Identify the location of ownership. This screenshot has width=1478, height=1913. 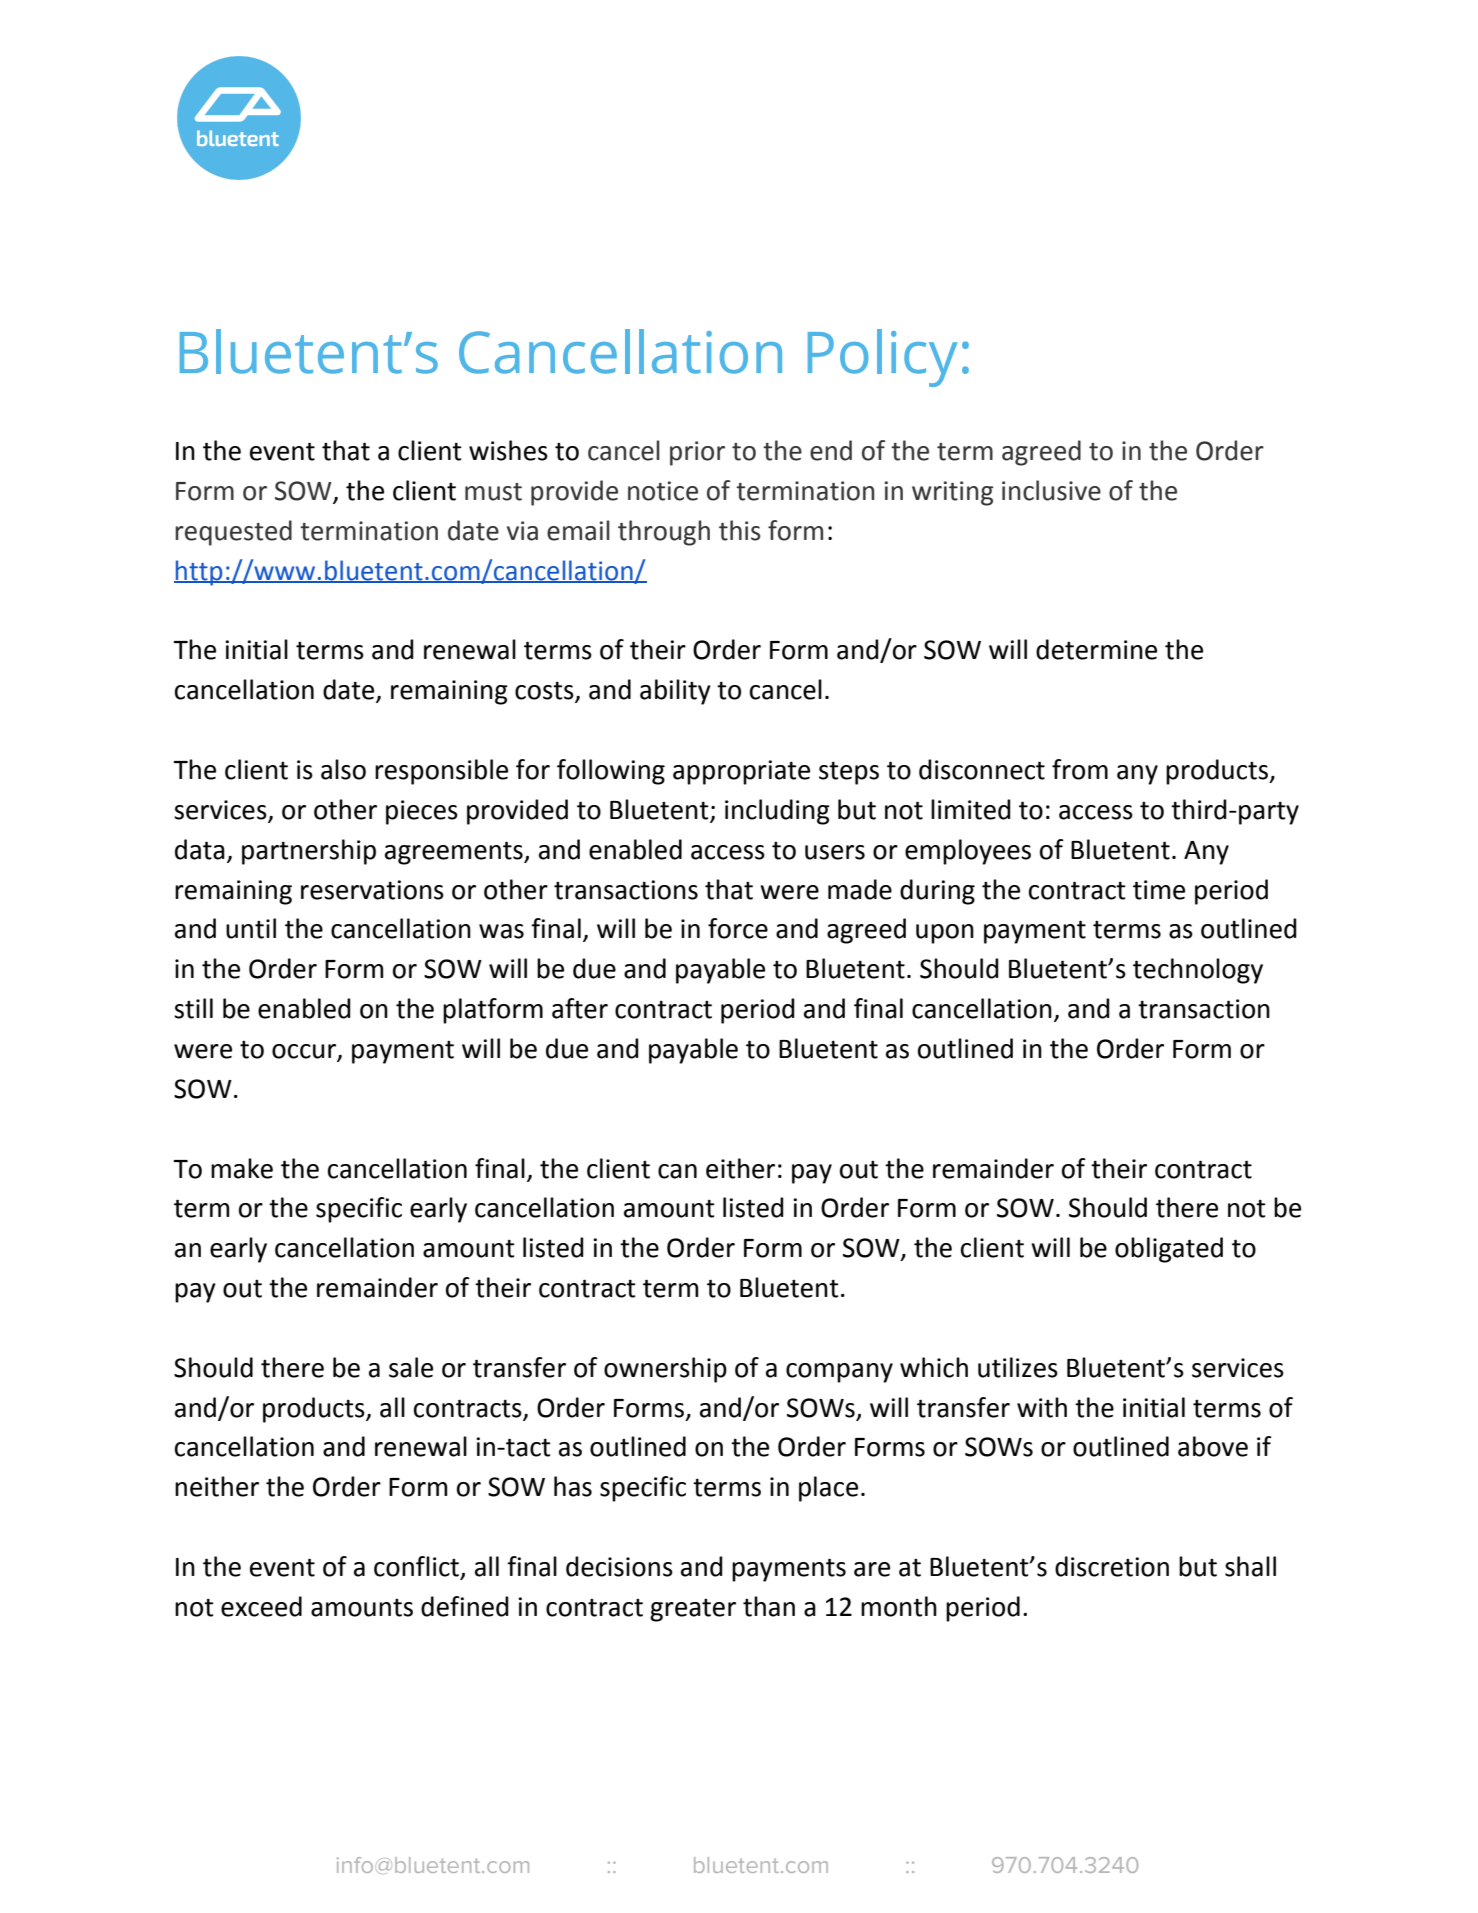
(665, 1370).
